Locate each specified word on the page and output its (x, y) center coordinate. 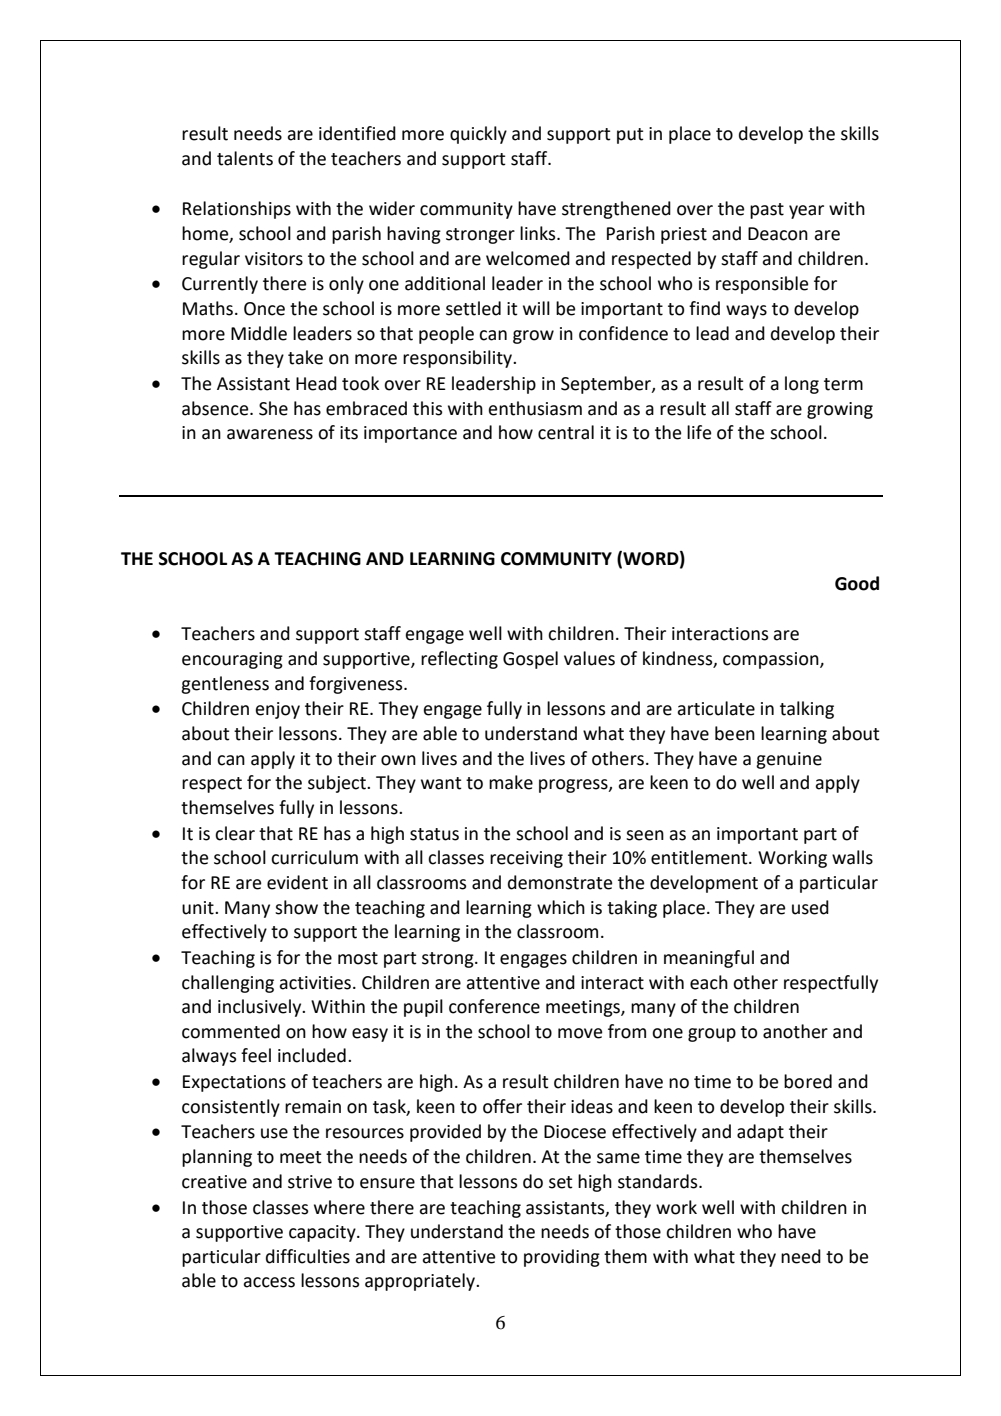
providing (562, 1258)
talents (245, 158)
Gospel (530, 660)
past (767, 211)
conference (494, 1006)
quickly (478, 135)
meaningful (709, 959)
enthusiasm (535, 408)
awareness (270, 434)
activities (315, 983)
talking (807, 710)
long (802, 385)
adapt (760, 1133)
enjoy (278, 710)
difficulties (308, 1256)
